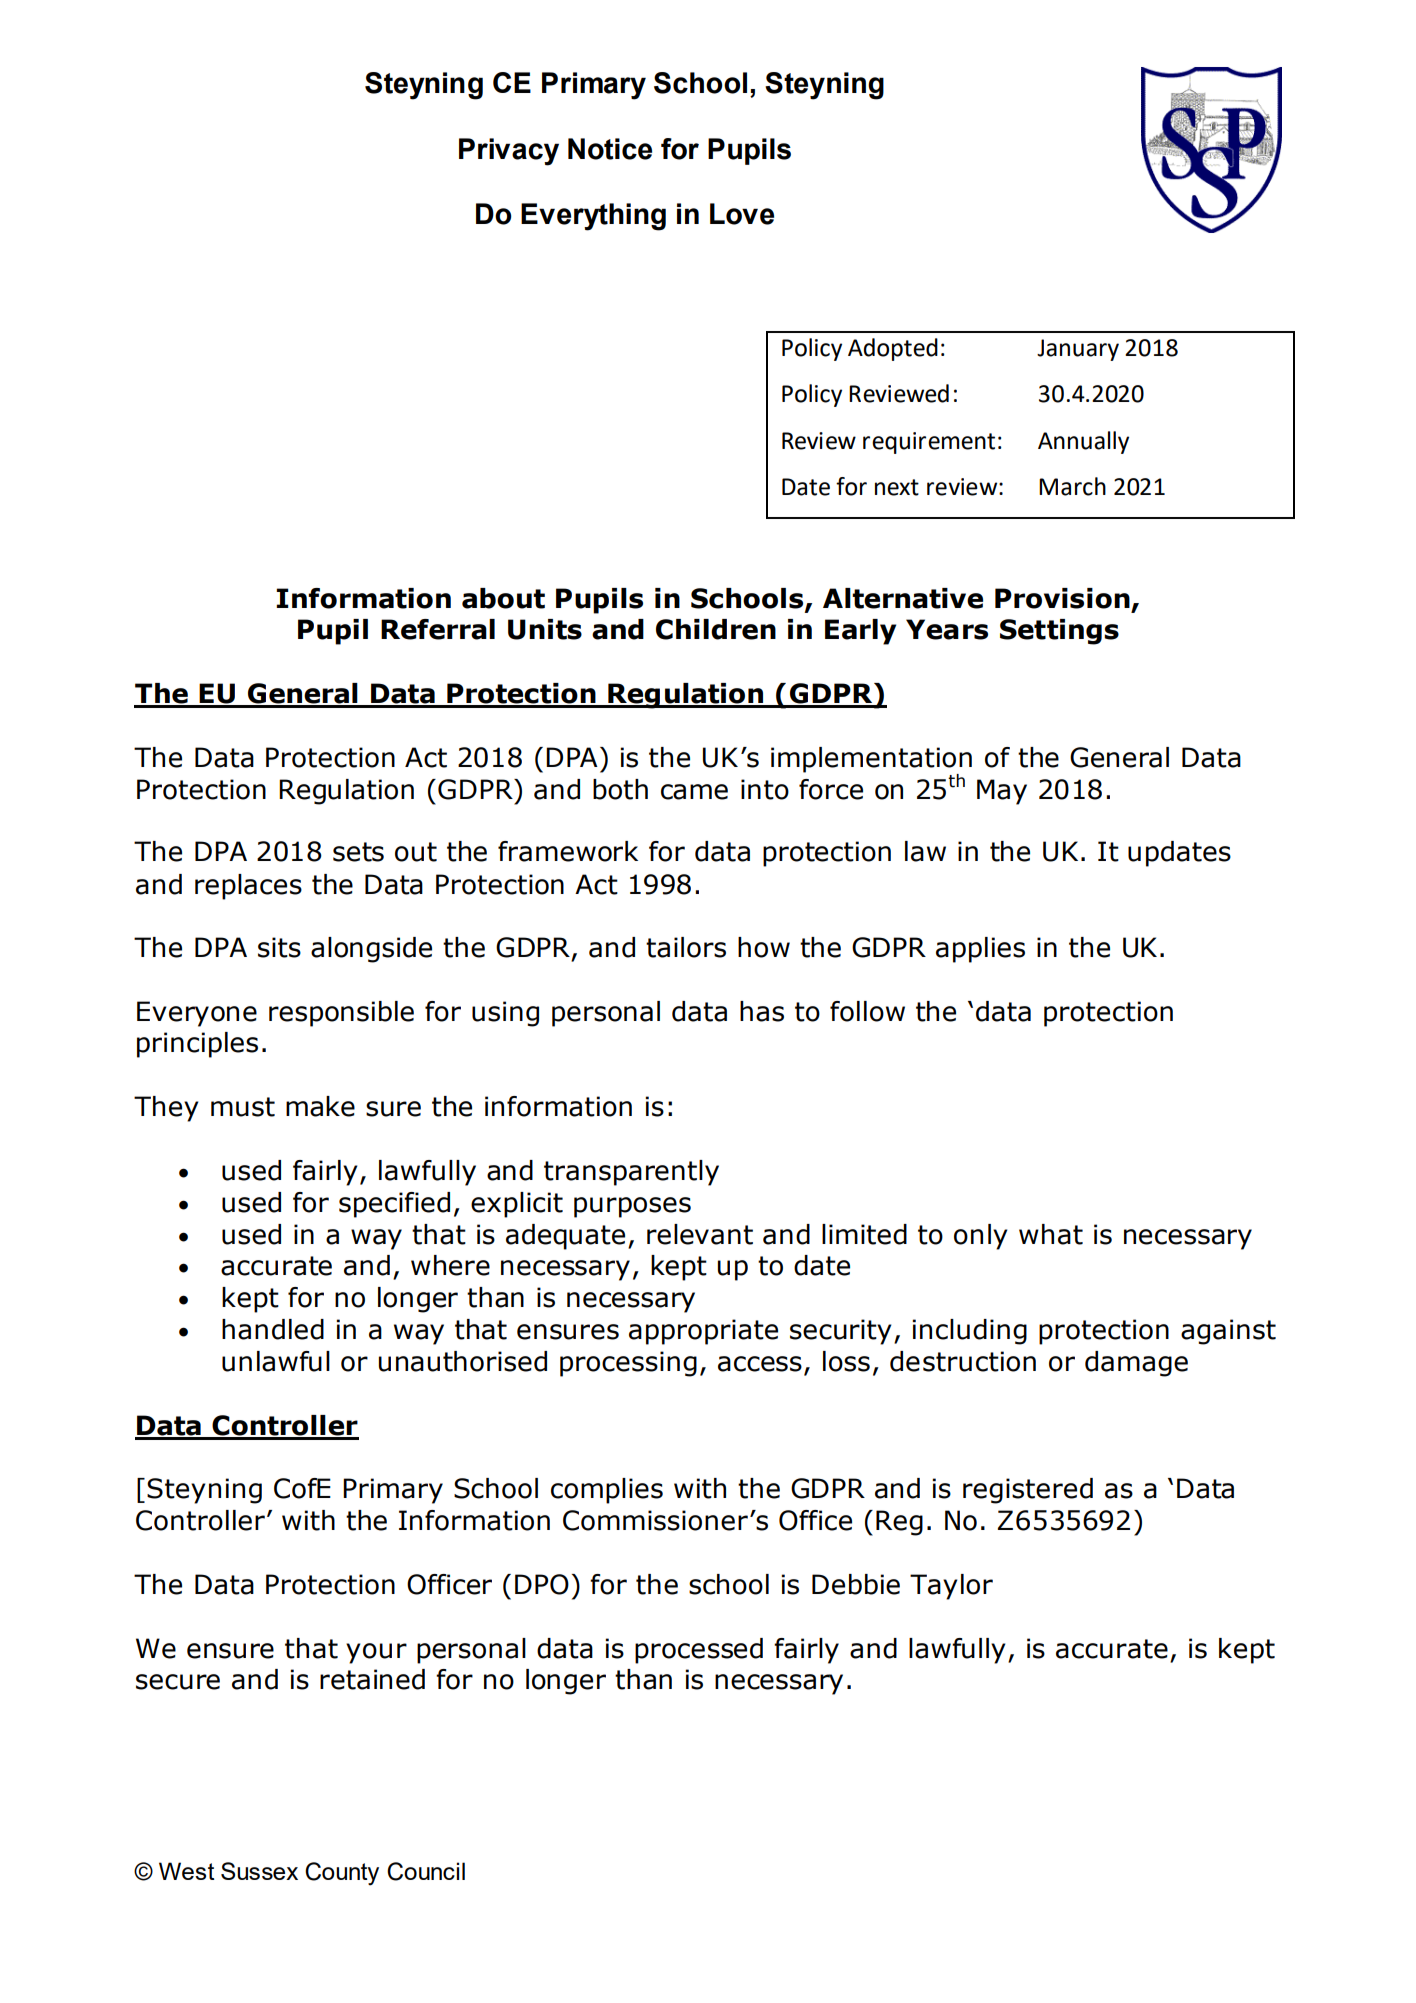  I want to click on Children, so click(716, 629).
